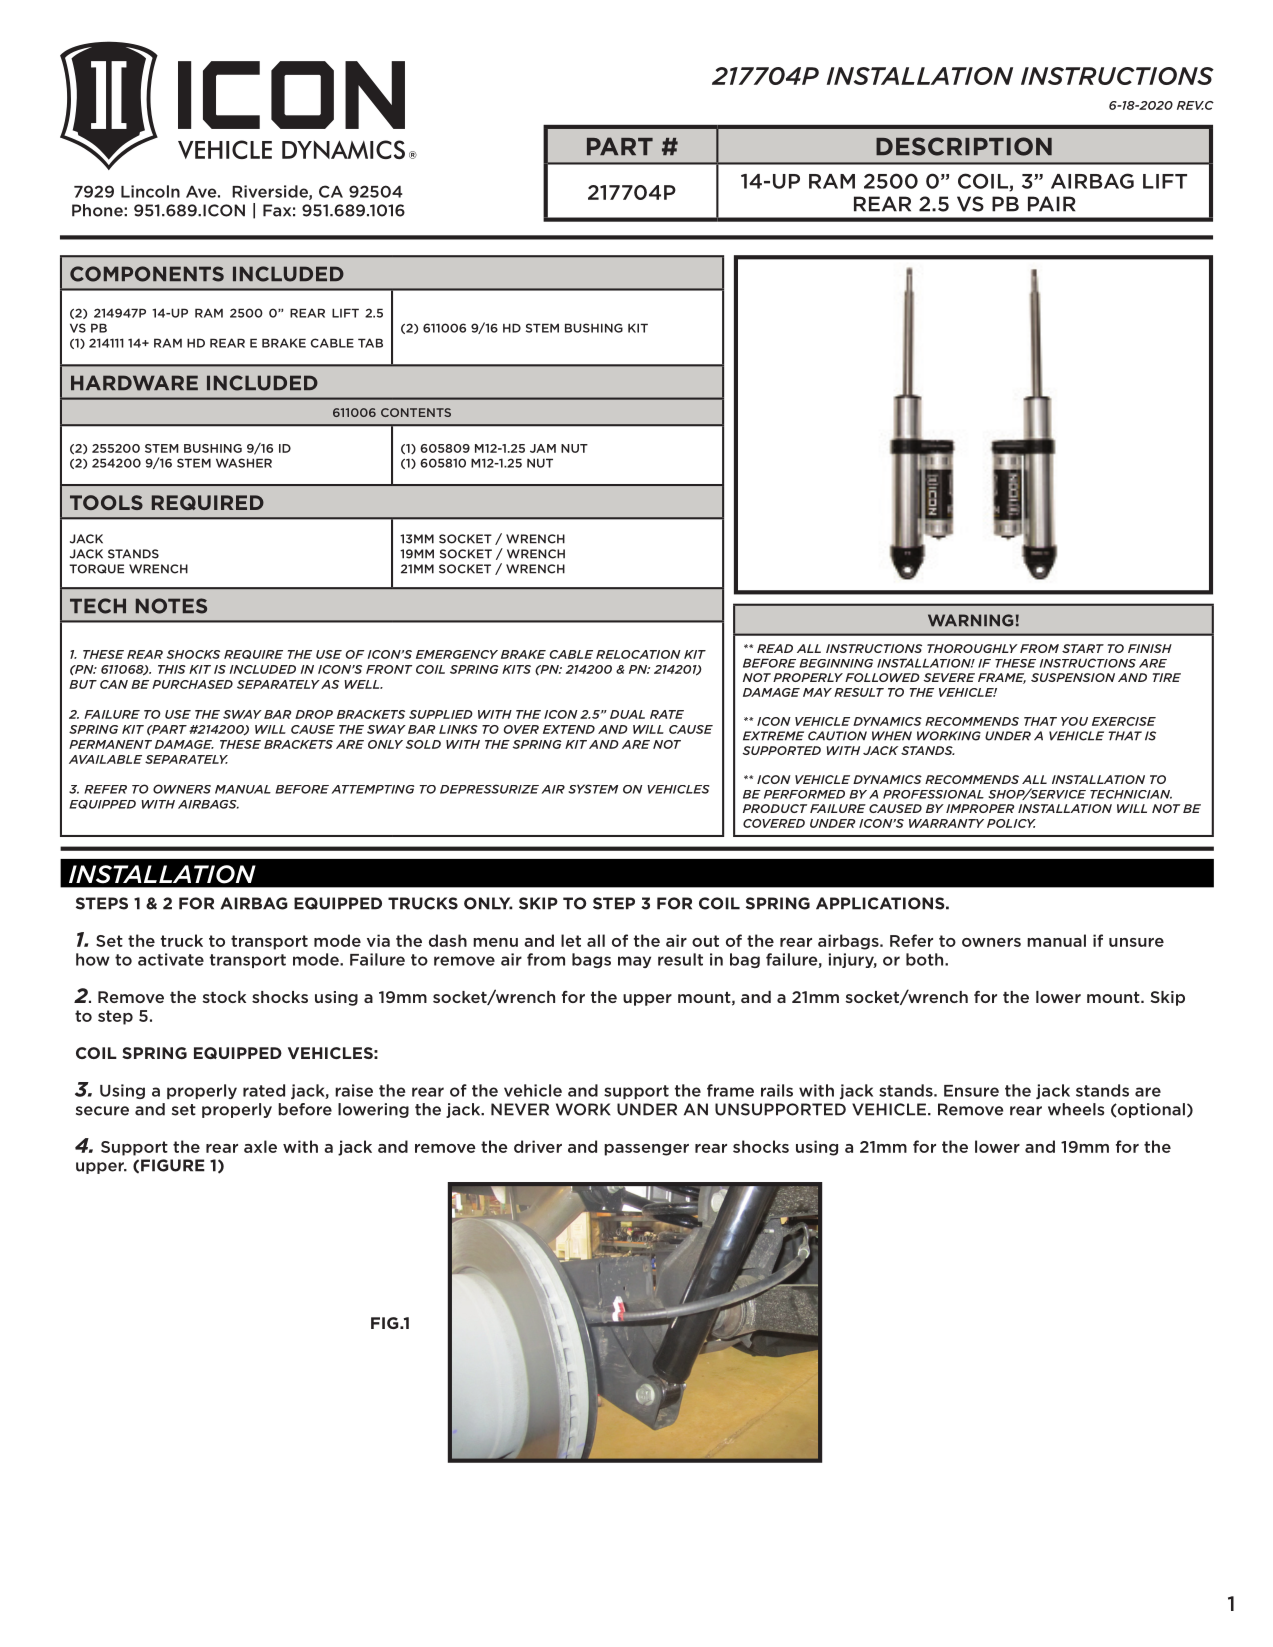 The height and width of the screenshot is (1647, 1273). Describe the element at coordinates (172, 669) in the screenshot. I see `THIS` at that location.
